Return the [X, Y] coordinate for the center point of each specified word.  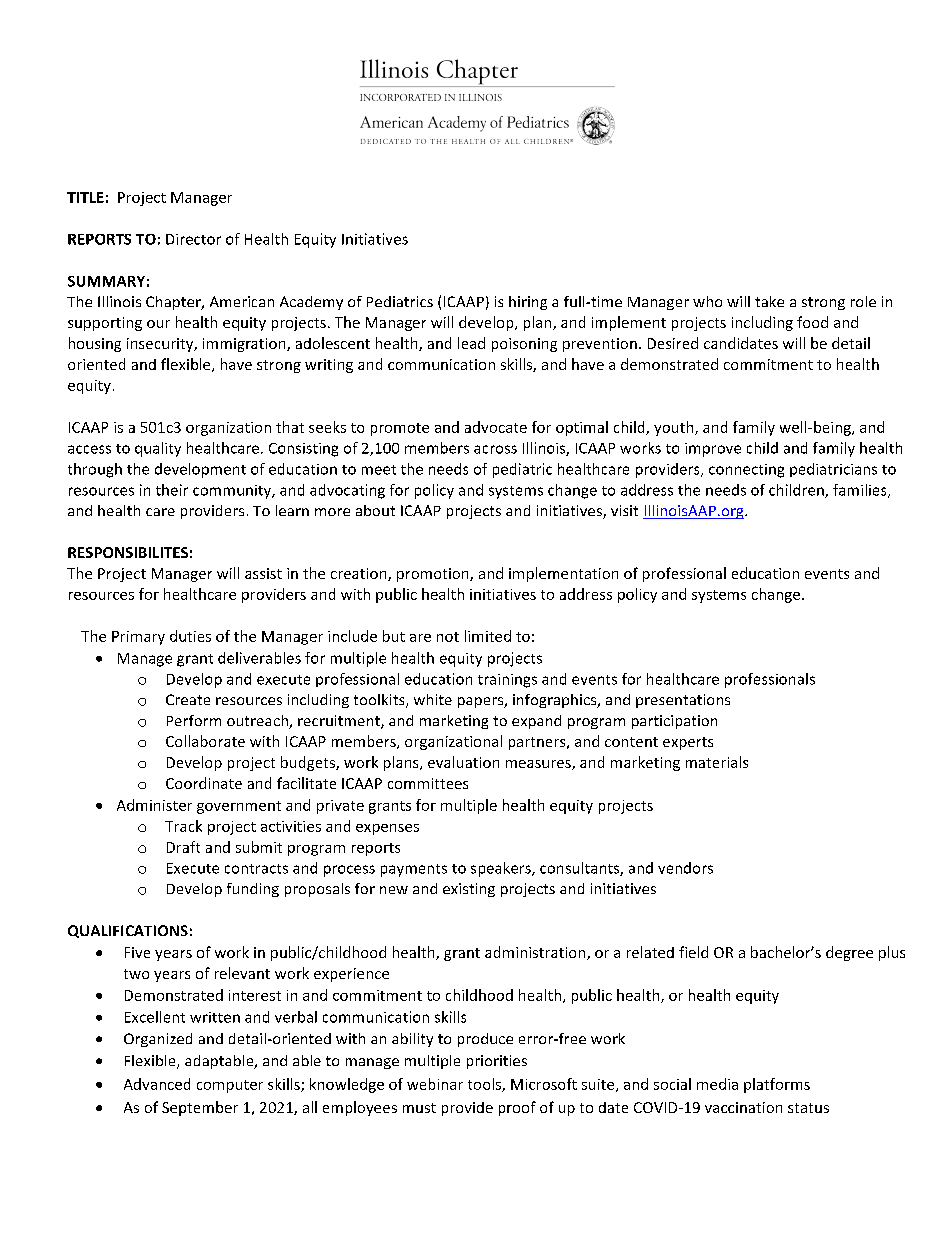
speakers [502, 869]
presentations [683, 701]
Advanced [157, 1084]
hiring [528, 303]
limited [488, 636]
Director [193, 239]
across [495, 449]
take [769, 301]
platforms [777, 1085]
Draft [183, 847]
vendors [685, 868]
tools [485, 1085]
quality [158, 449]
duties [190, 636]
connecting [746, 471]
